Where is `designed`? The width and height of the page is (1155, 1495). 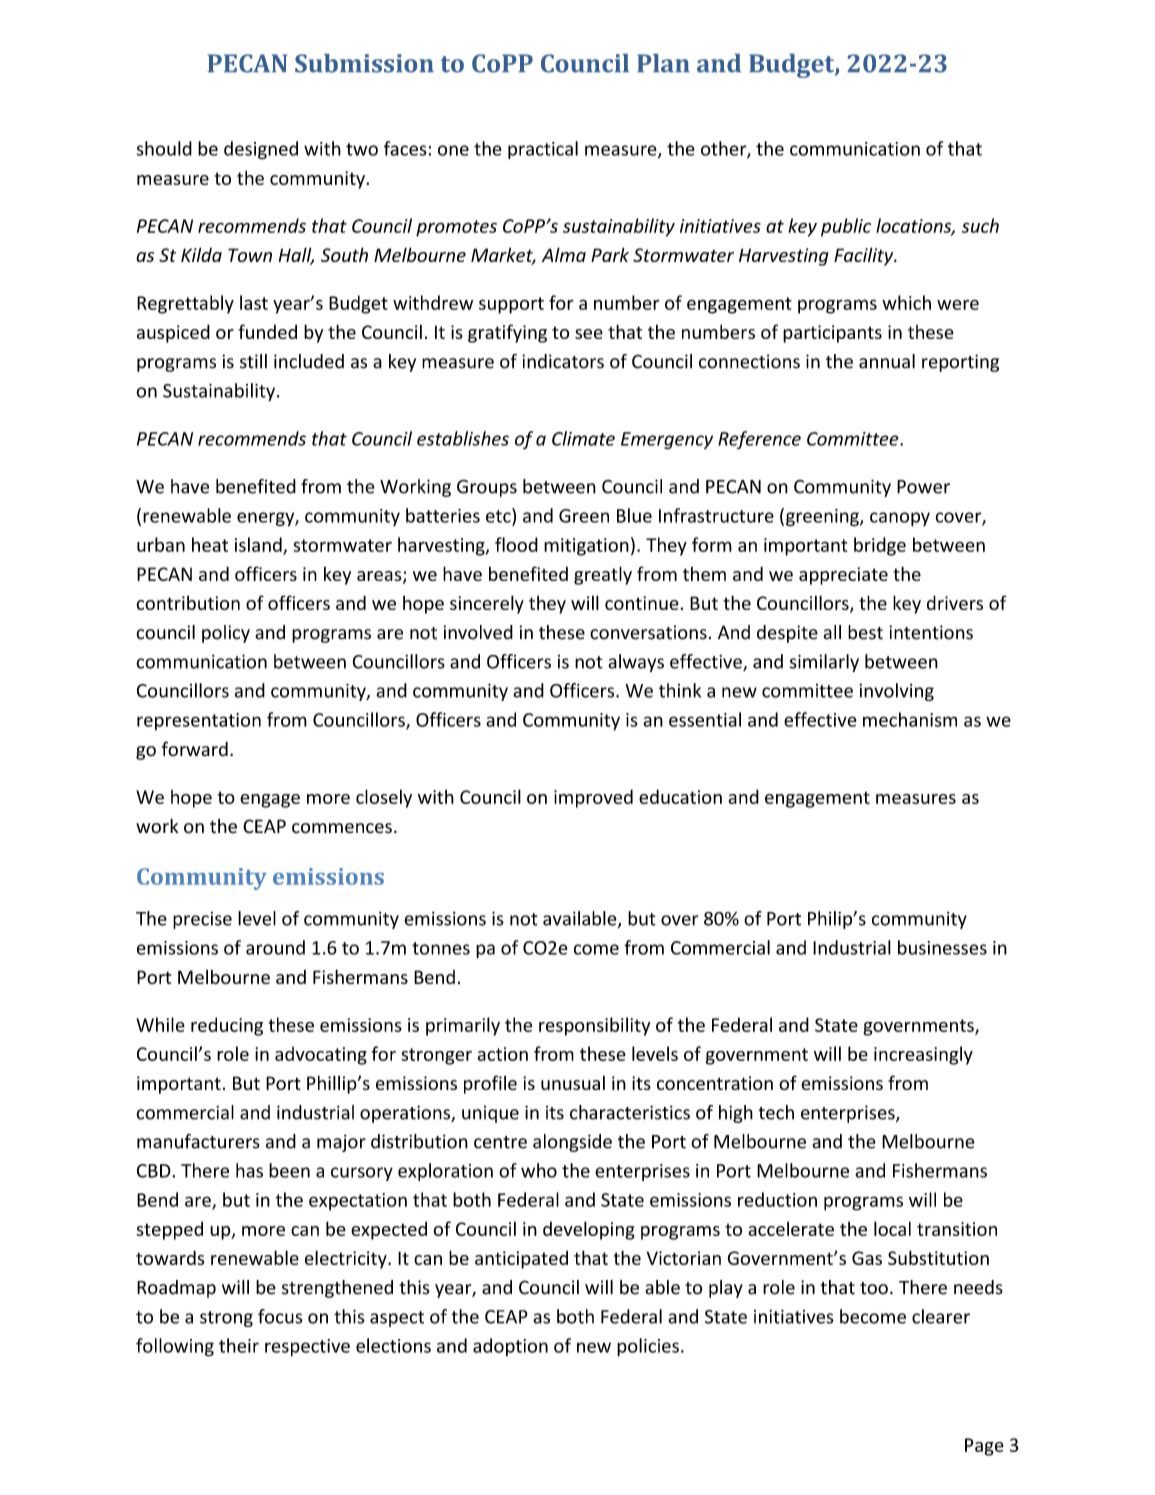 designed is located at coordinates (261, 150).
